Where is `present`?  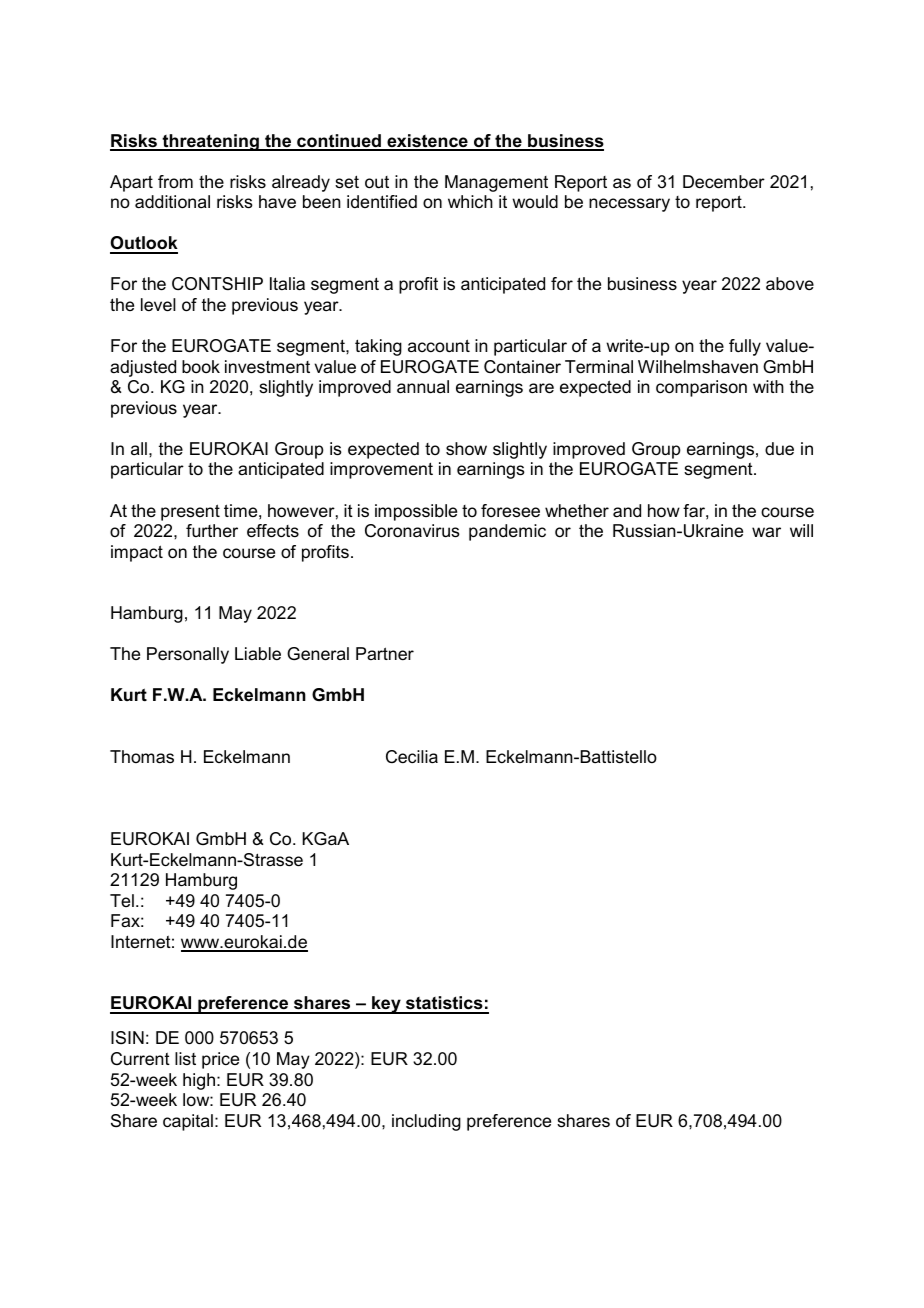 present is located at coordinates (190, 512).
